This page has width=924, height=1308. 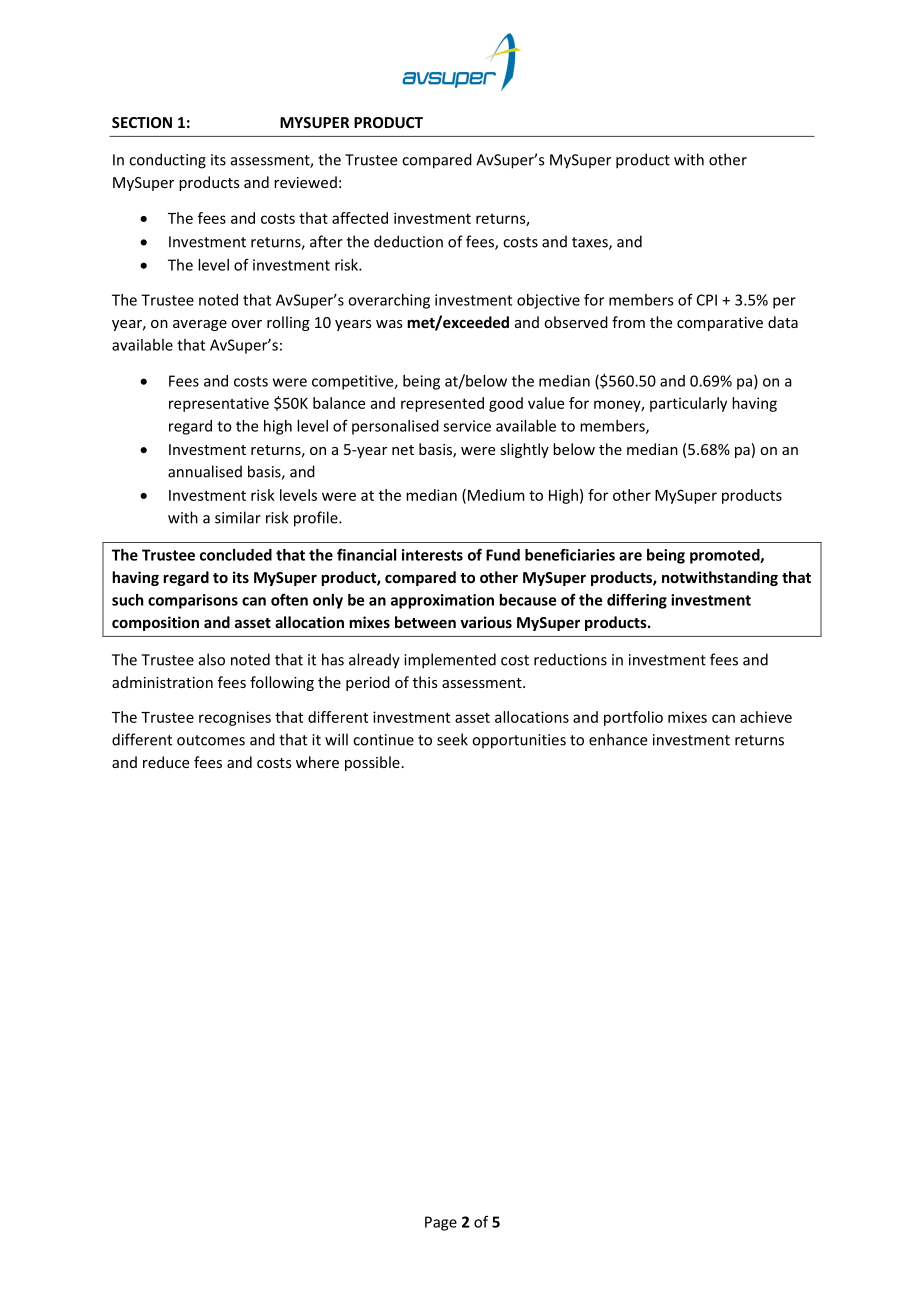 What do you see at coordinates (441, 1223) in the page?
I see `Page` at bounding box center [441, 1223].
